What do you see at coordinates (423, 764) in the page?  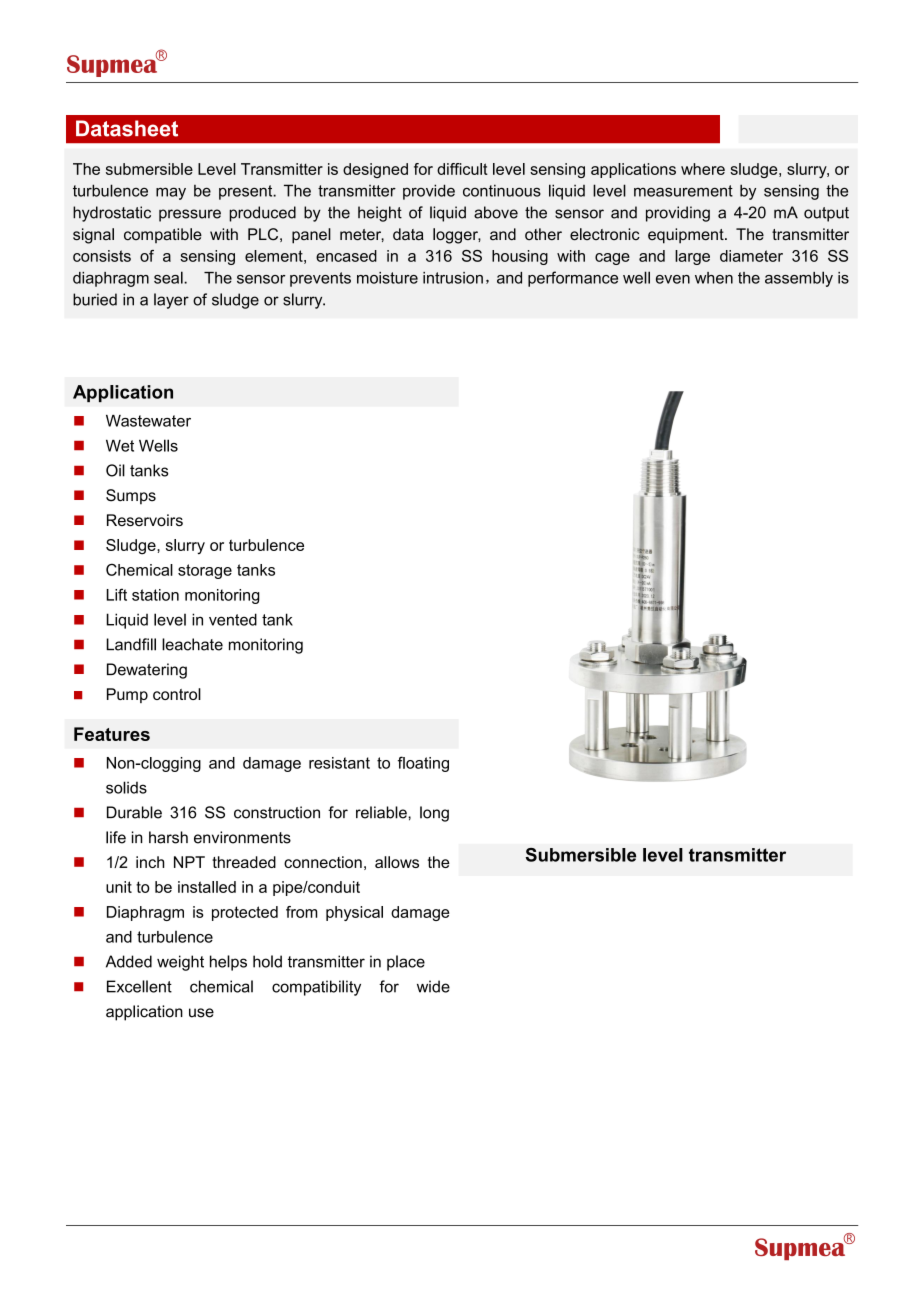 I see `floating` at bounding box center [423, 764].
